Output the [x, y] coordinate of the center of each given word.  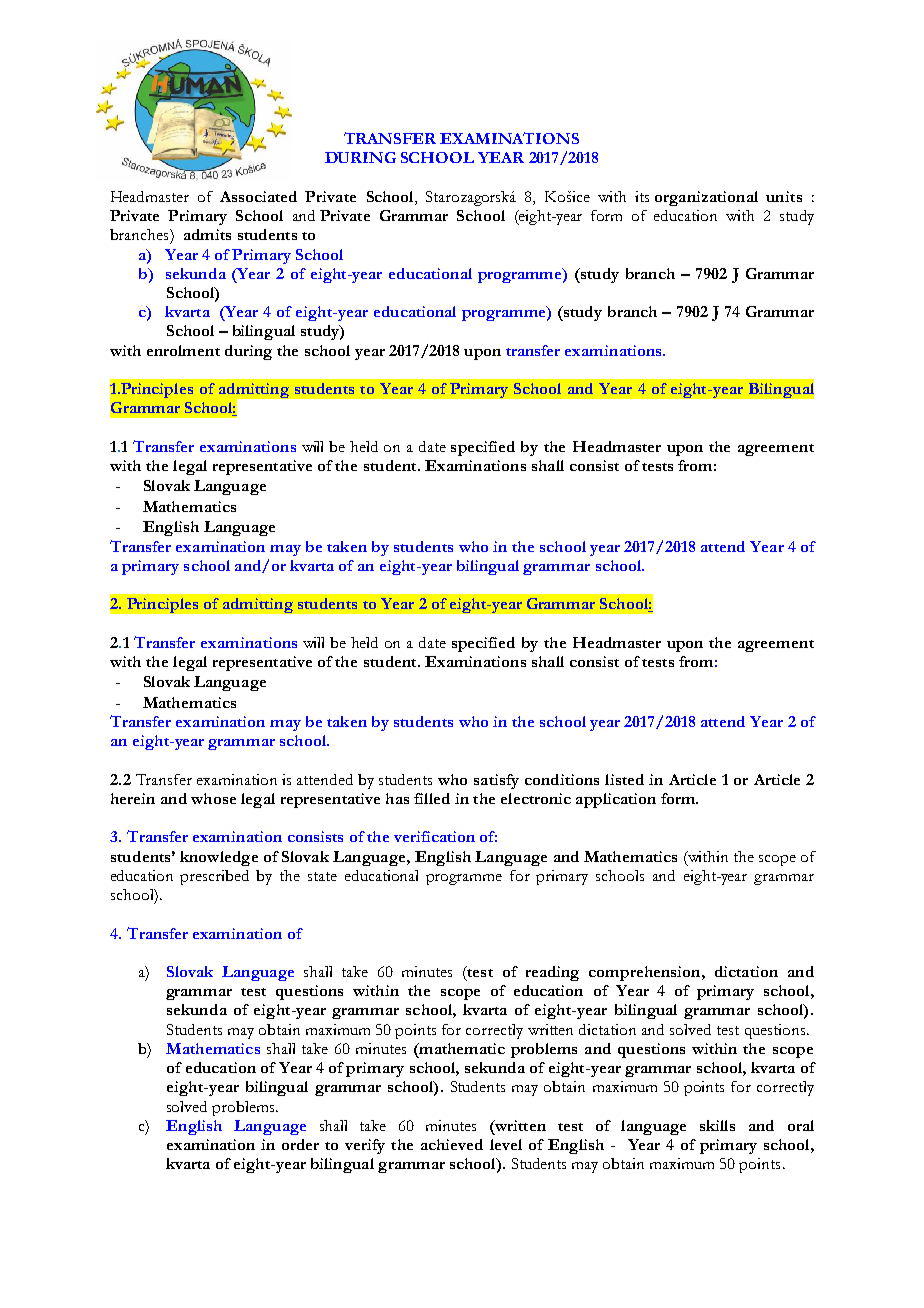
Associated [258, 196]
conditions [562, 779]
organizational [706, 198]
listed [624, 779]
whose [213, 798]
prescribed [214, 877]
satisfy [496, 781]
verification [434, 836]
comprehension [646, 973]
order [300, 1144]
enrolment [183, 350]
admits [207, 234]
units [784, 196]
